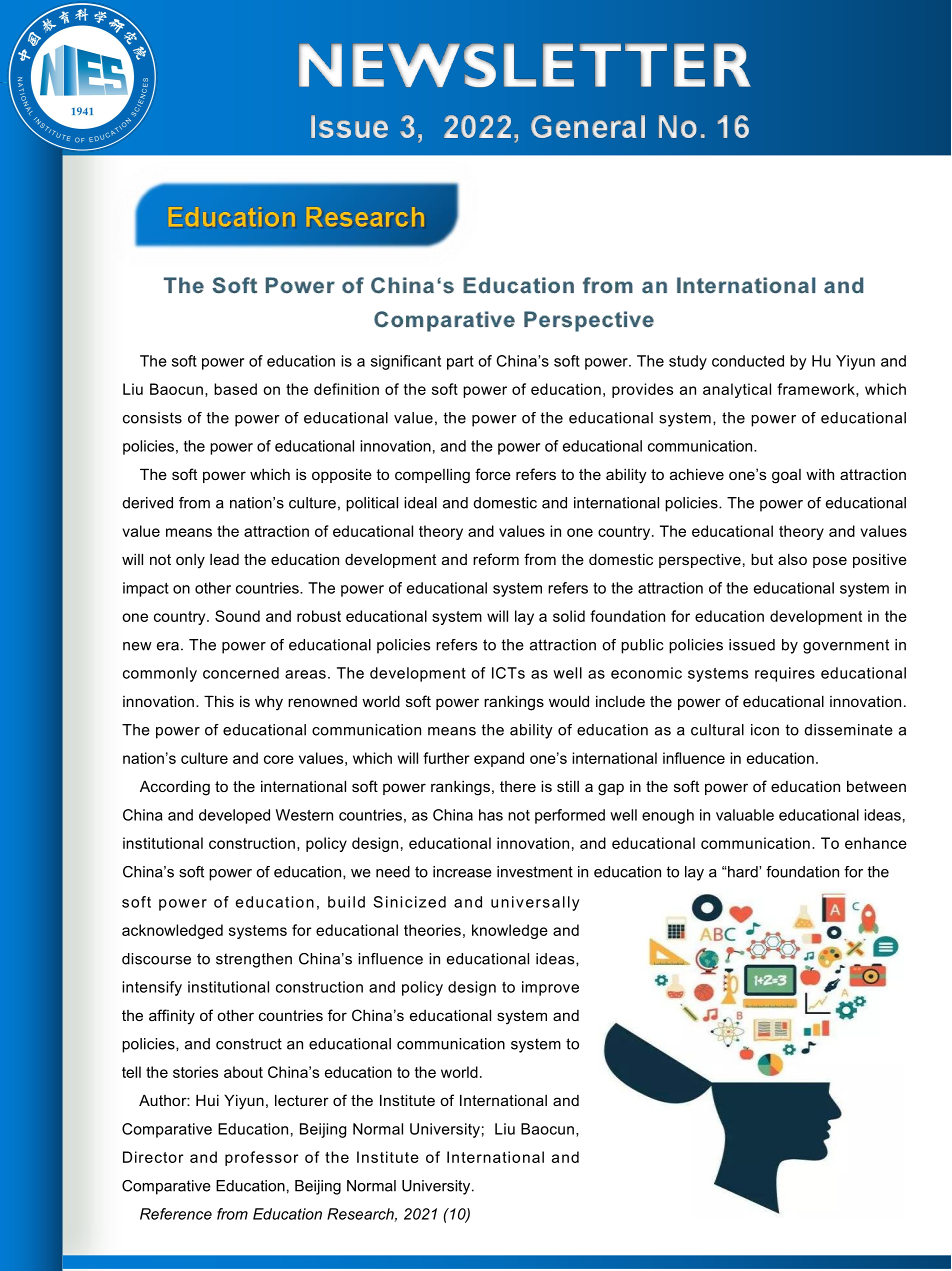  I want to click on universally, so click(535, 903).
